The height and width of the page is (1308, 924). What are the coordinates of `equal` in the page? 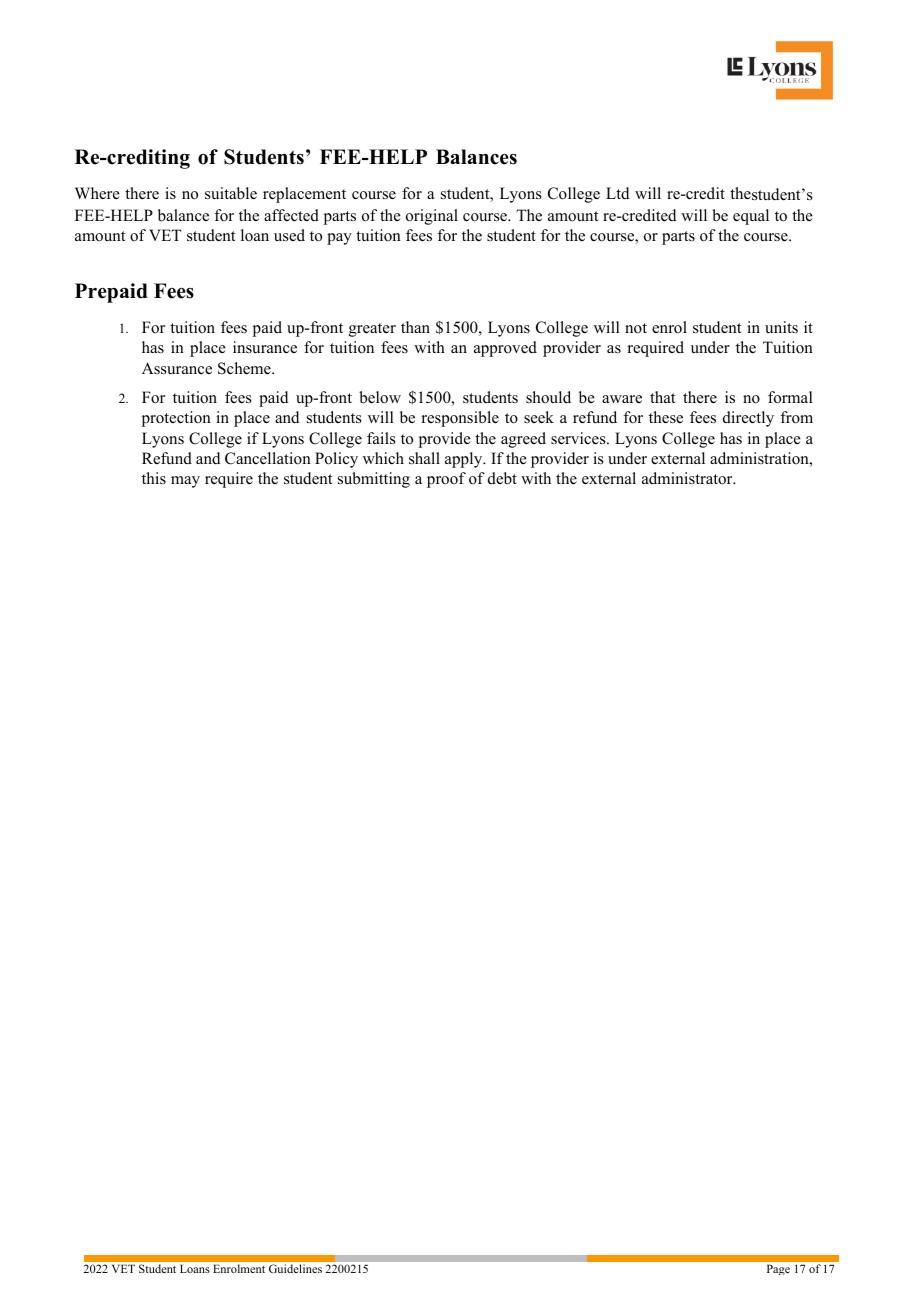 It's located at (751, 217).
